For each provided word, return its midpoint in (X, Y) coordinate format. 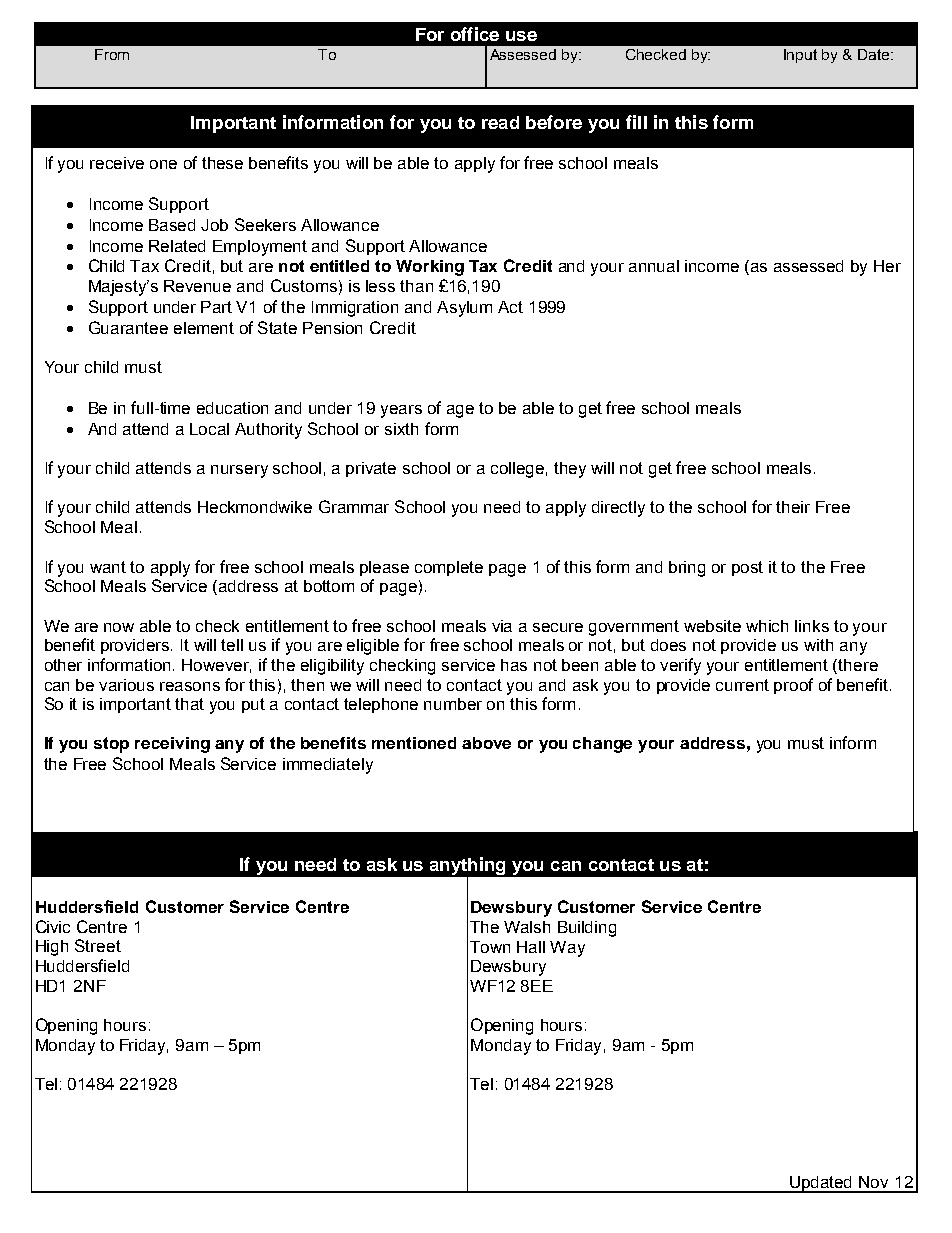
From (112, 54)
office (475, 34)
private (371, 469)
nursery (239, 471)
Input (800, 56)
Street (98, 945)
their (793, 507)
